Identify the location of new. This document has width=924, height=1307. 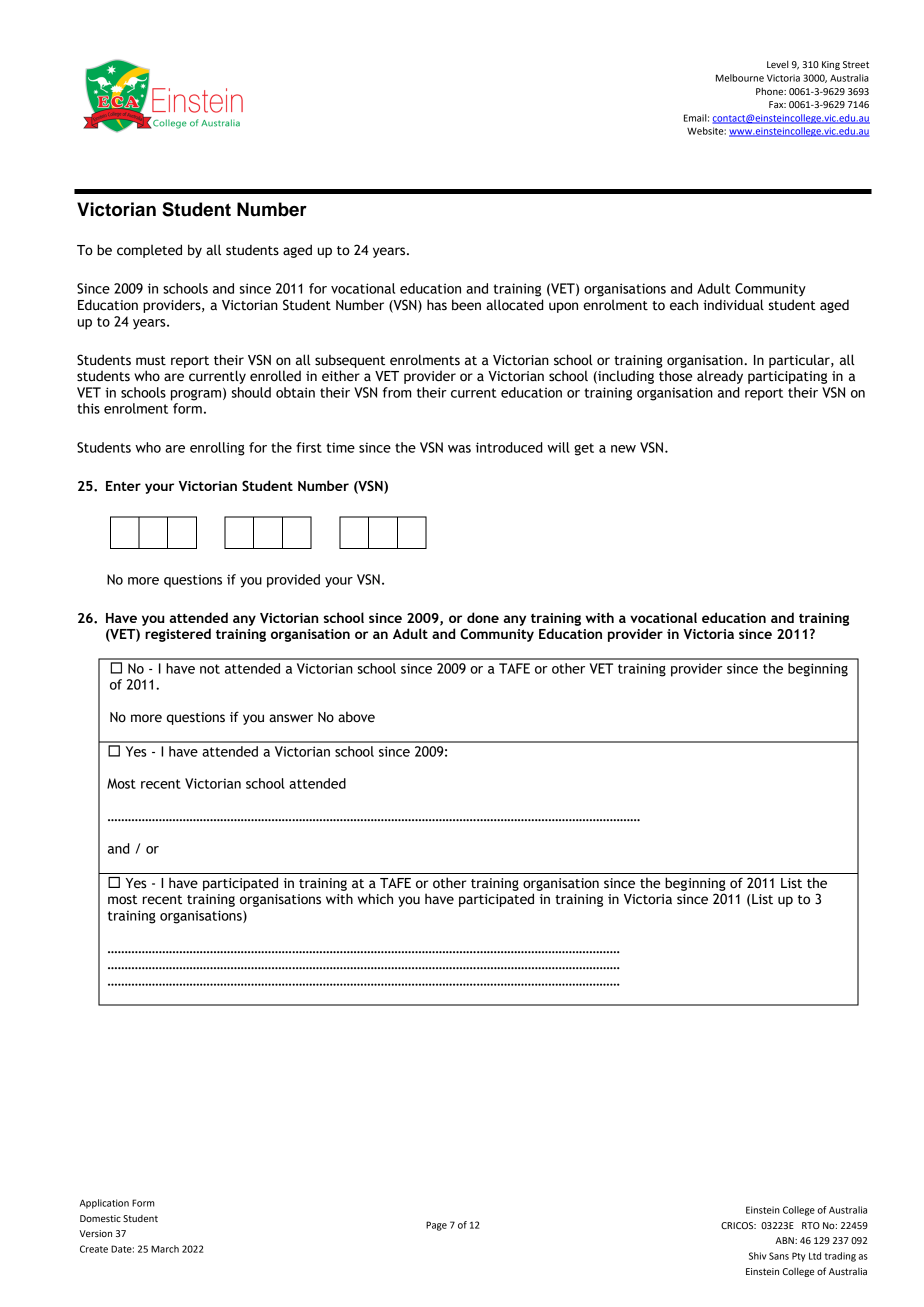
(623, 449).
